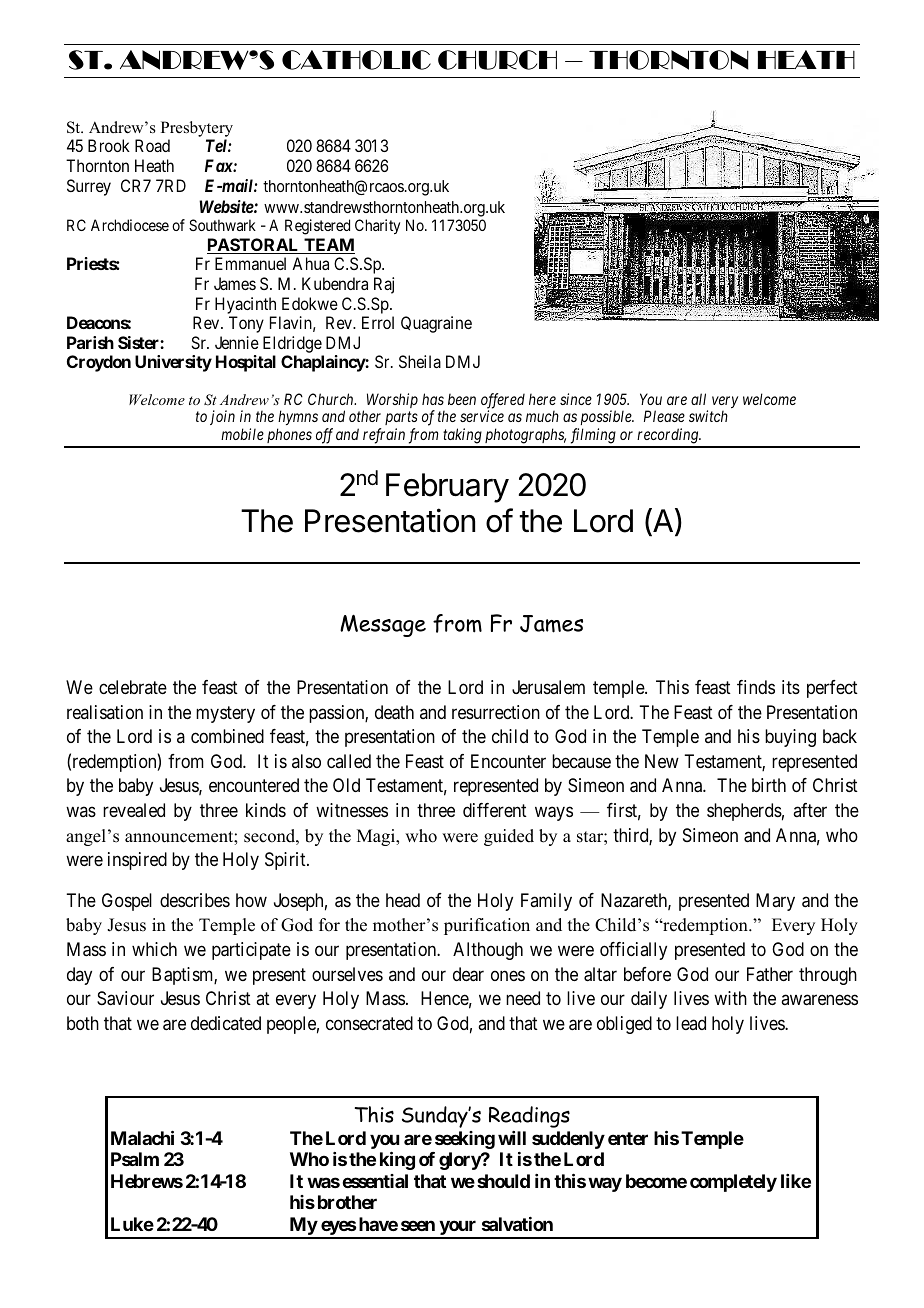 Image resolution: width=924 pixels, height=1308 pixels. What do you see at coordinates (242, 434) in the screenshot?
I see `mobile` at bounding box center [242, 434].
